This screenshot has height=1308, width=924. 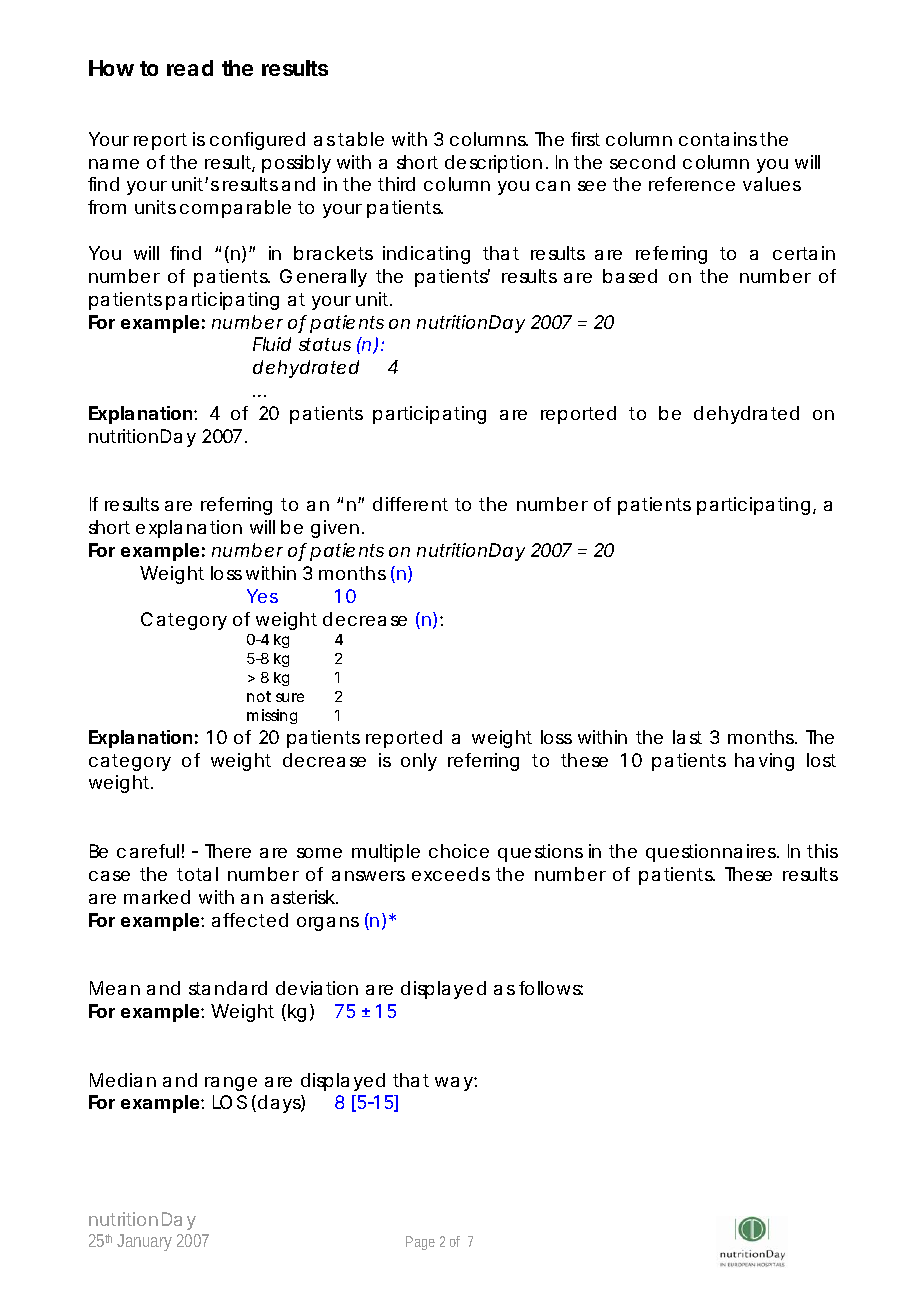 I want to click on exceeds, so click(x=451, y=874).
